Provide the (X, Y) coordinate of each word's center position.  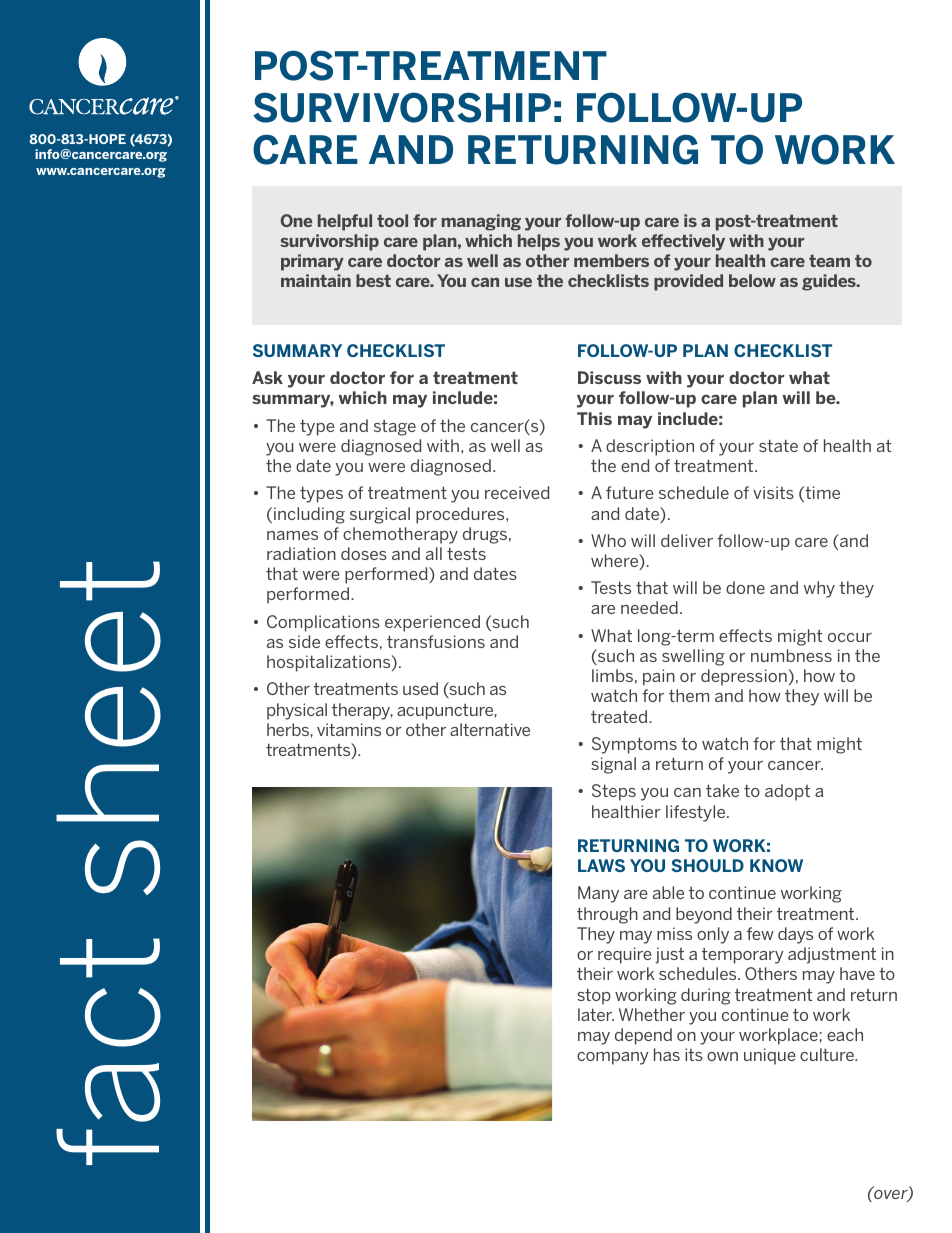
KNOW (776, 865)
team (829, 261)
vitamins (349, 729)
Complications (323, 623)
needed (649, 607)
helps (539, 242)
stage (395, 428)
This (594, 418)
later (596, 1014)
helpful (345, 222)
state (778, 445)
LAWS (601, 865)
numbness (791, 655)
